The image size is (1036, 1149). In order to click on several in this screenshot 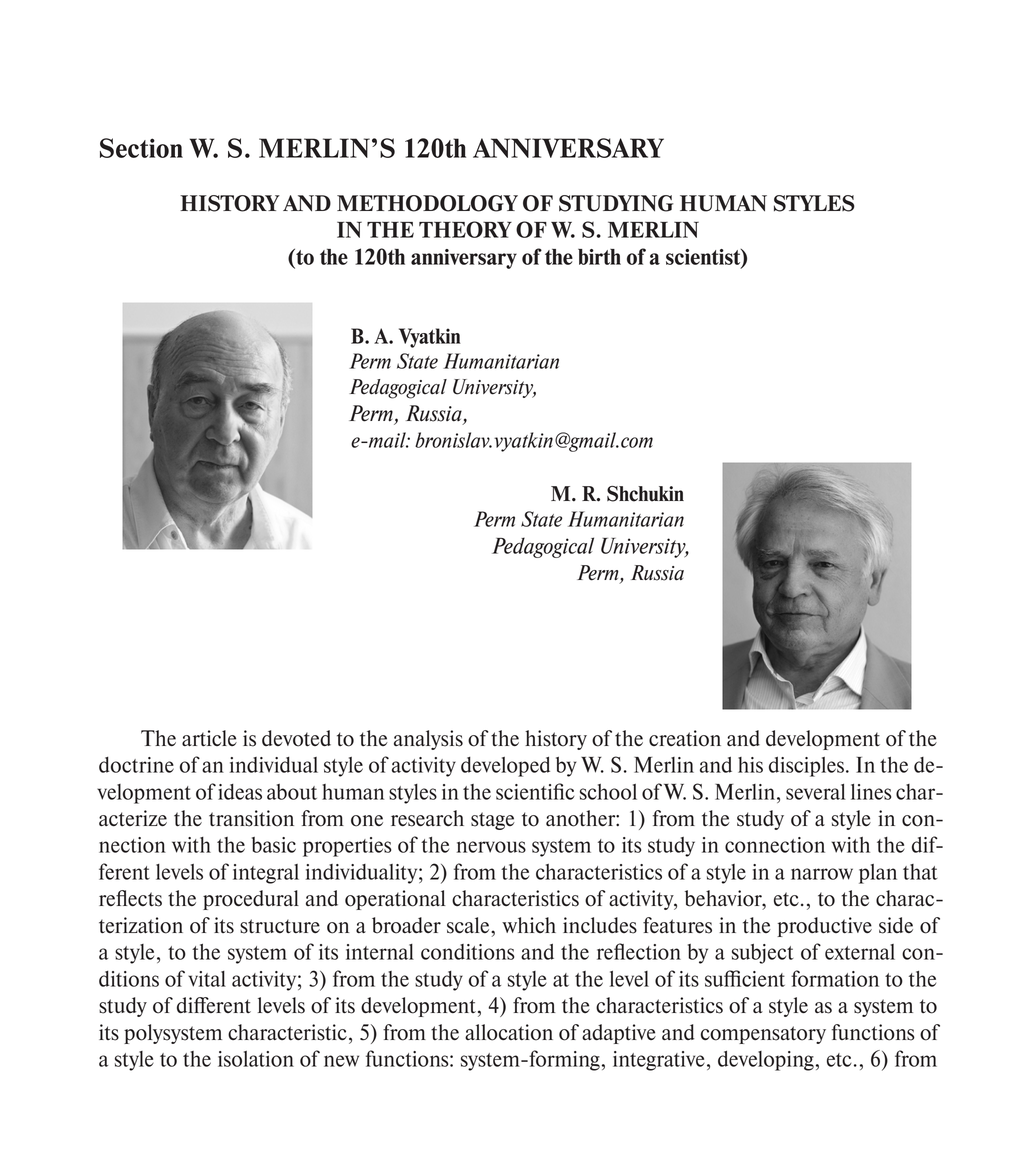, I will do `click(816, 792)`.
